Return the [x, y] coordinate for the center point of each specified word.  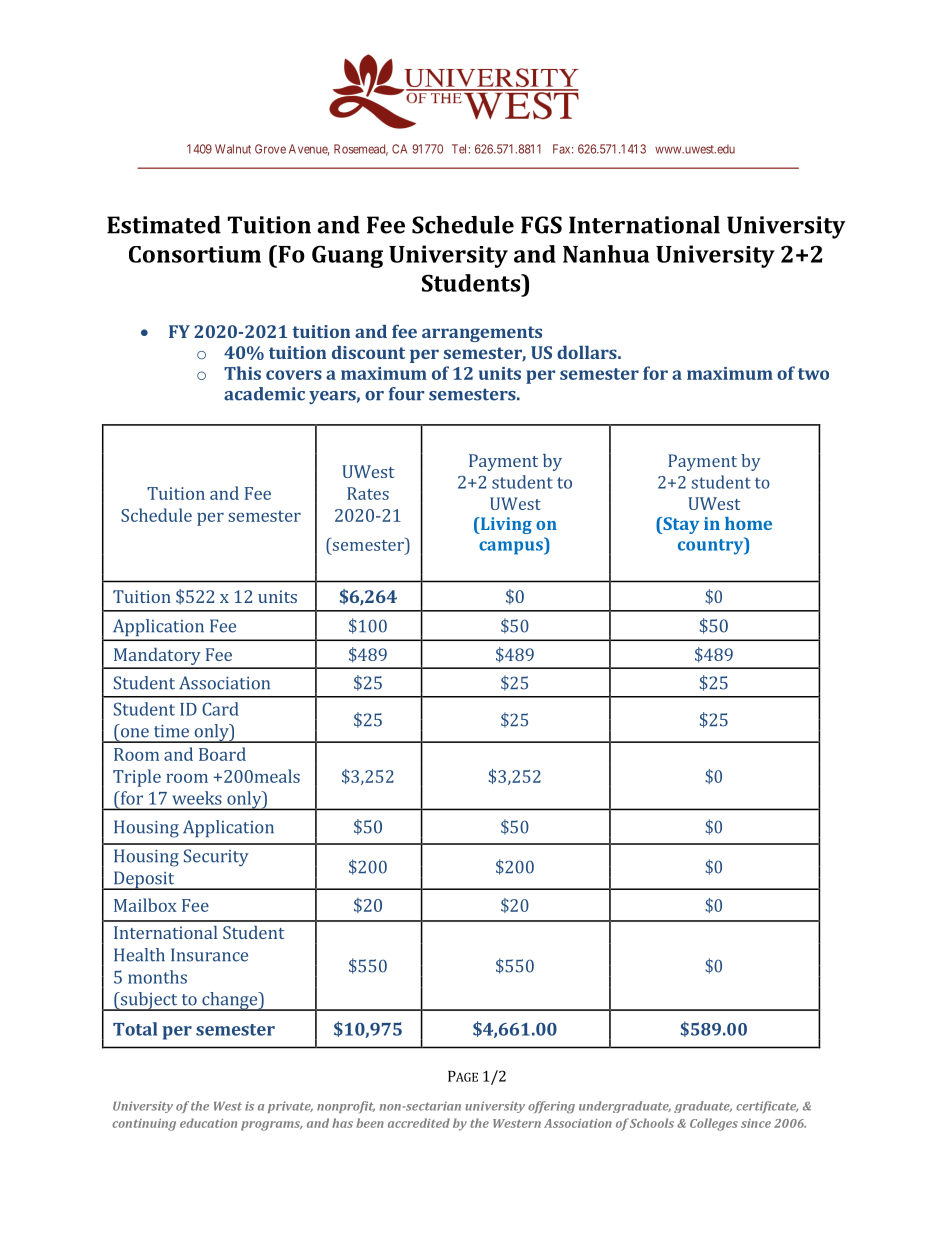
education [208, 1123]
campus [512, 548]
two [813, 374]
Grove [270, 149]
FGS [541, 225]
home [748, 523]
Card [220, 709]
